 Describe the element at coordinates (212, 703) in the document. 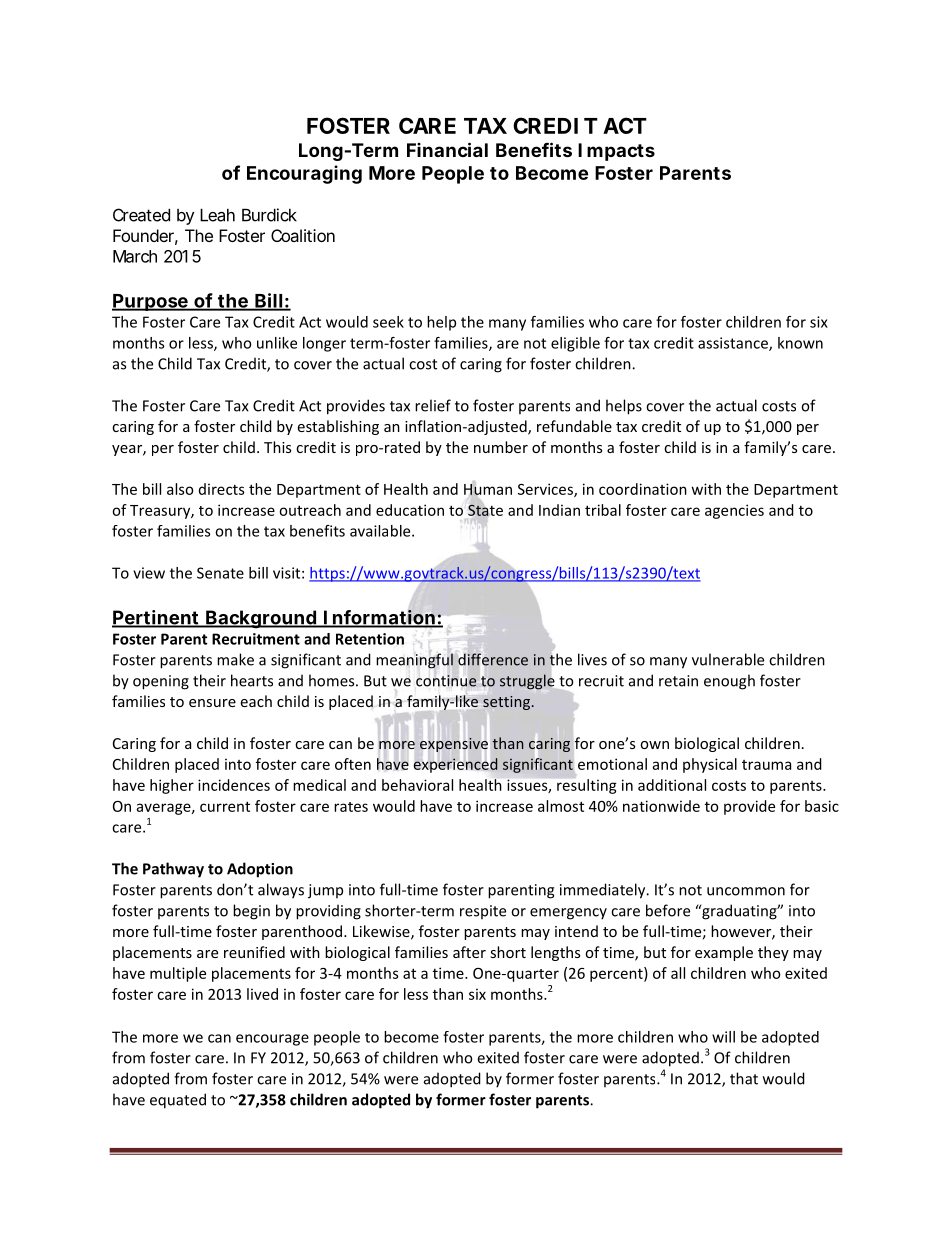

I see `ensure` at that location.
